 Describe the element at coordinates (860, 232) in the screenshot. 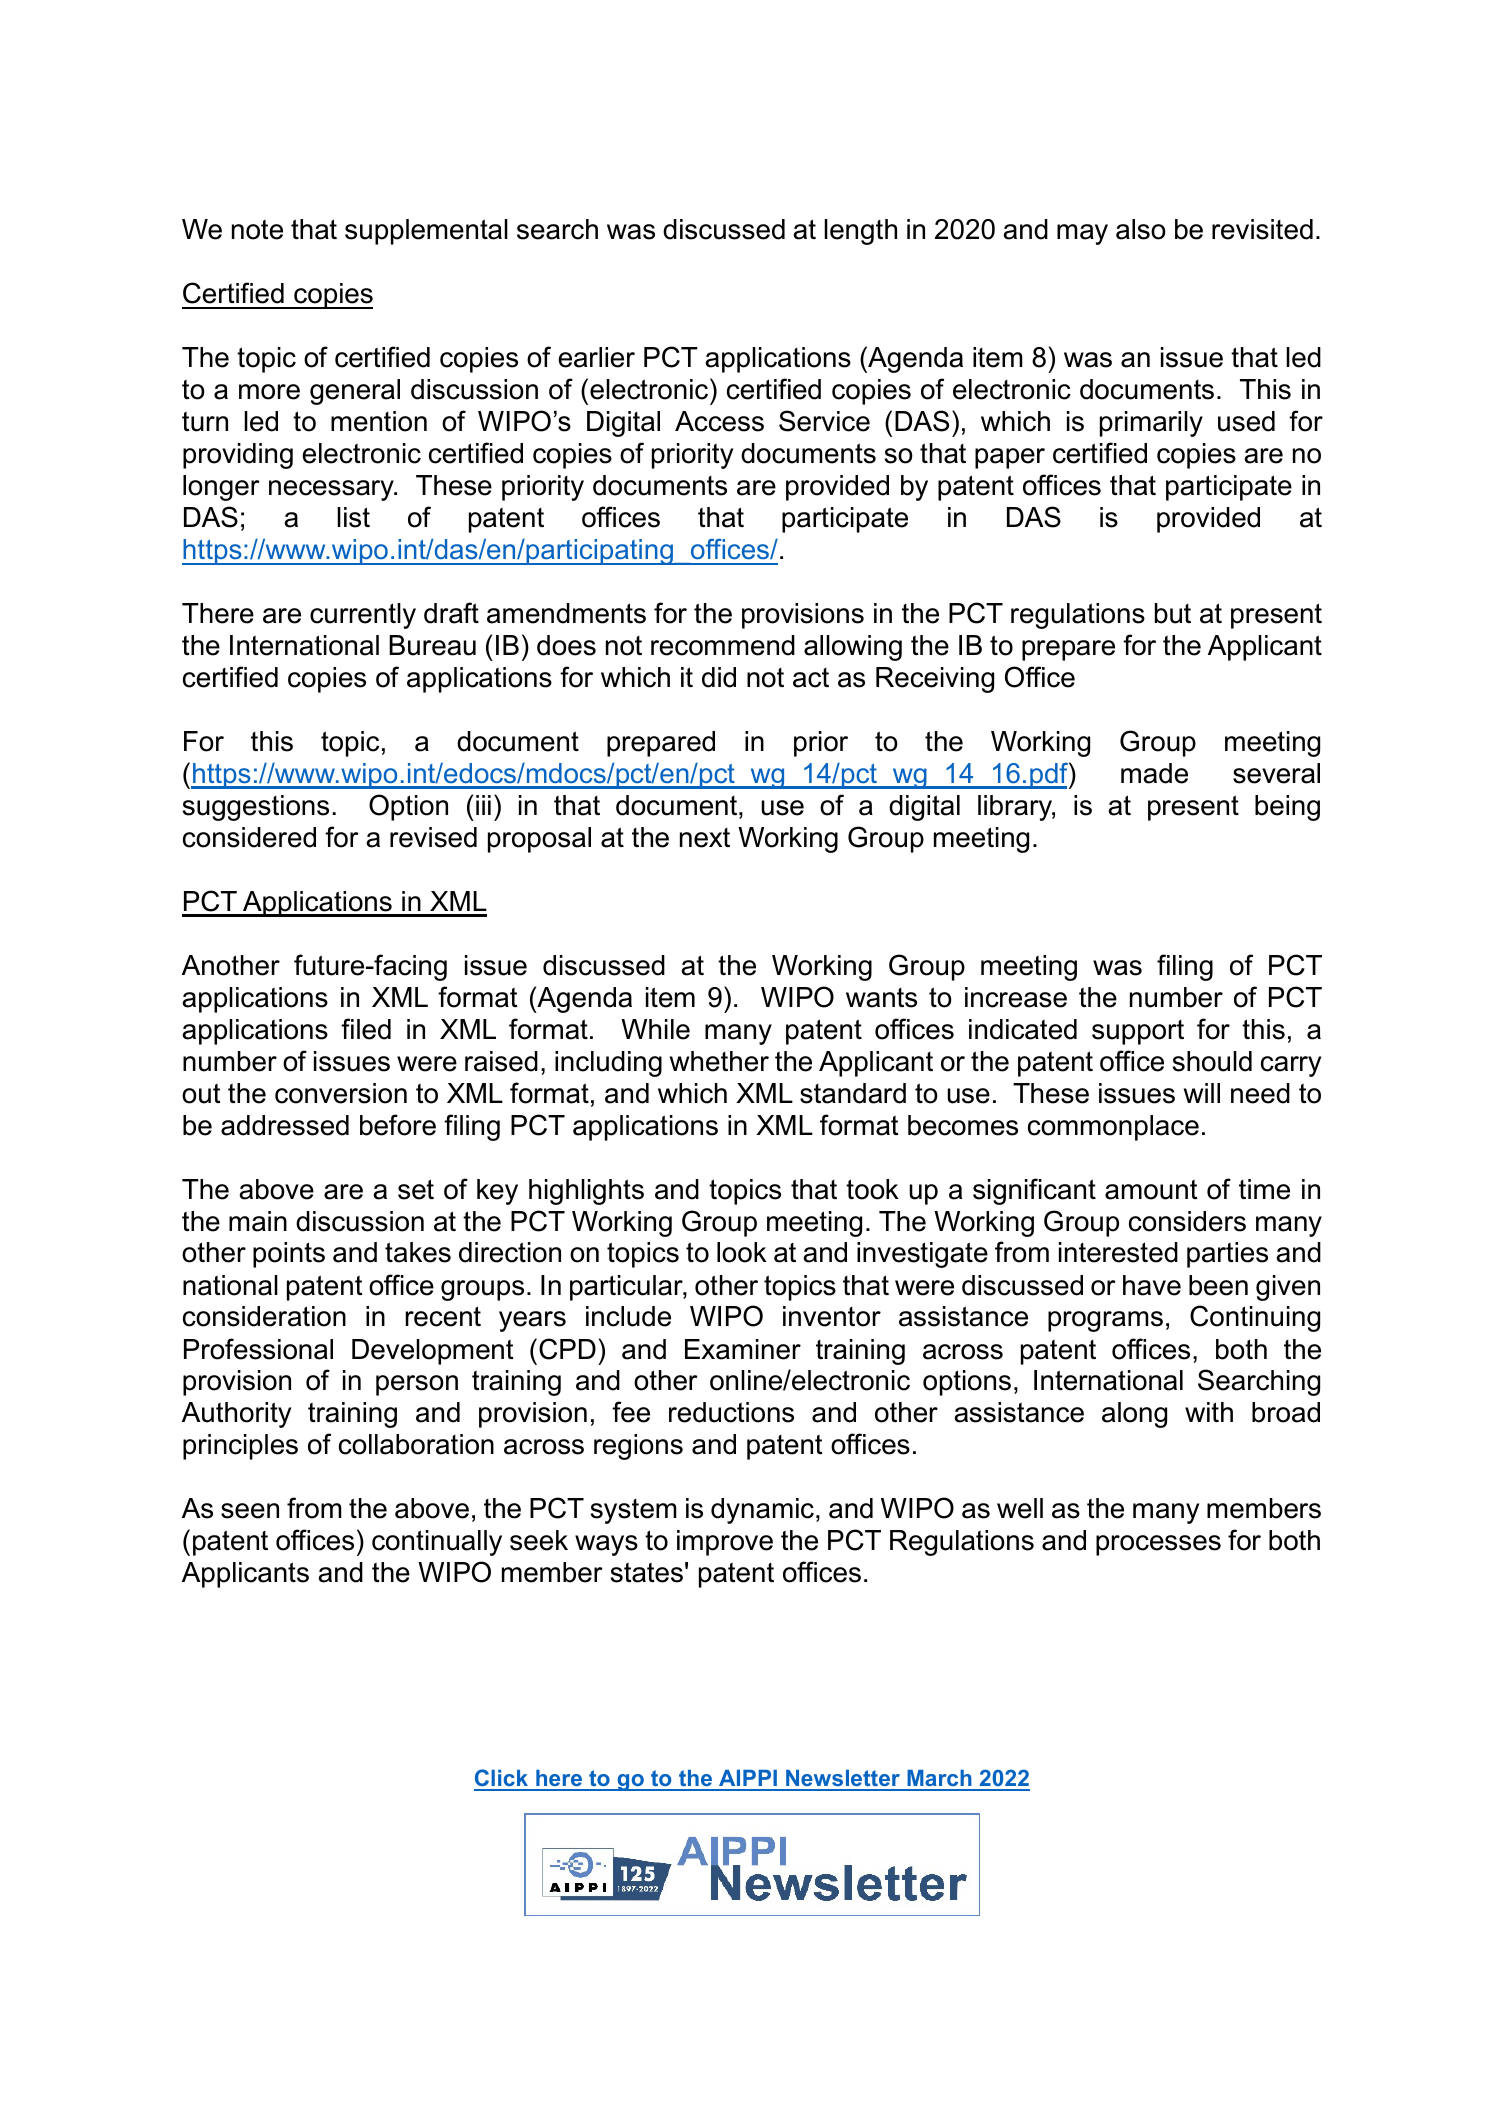

I see `length` at that location.
